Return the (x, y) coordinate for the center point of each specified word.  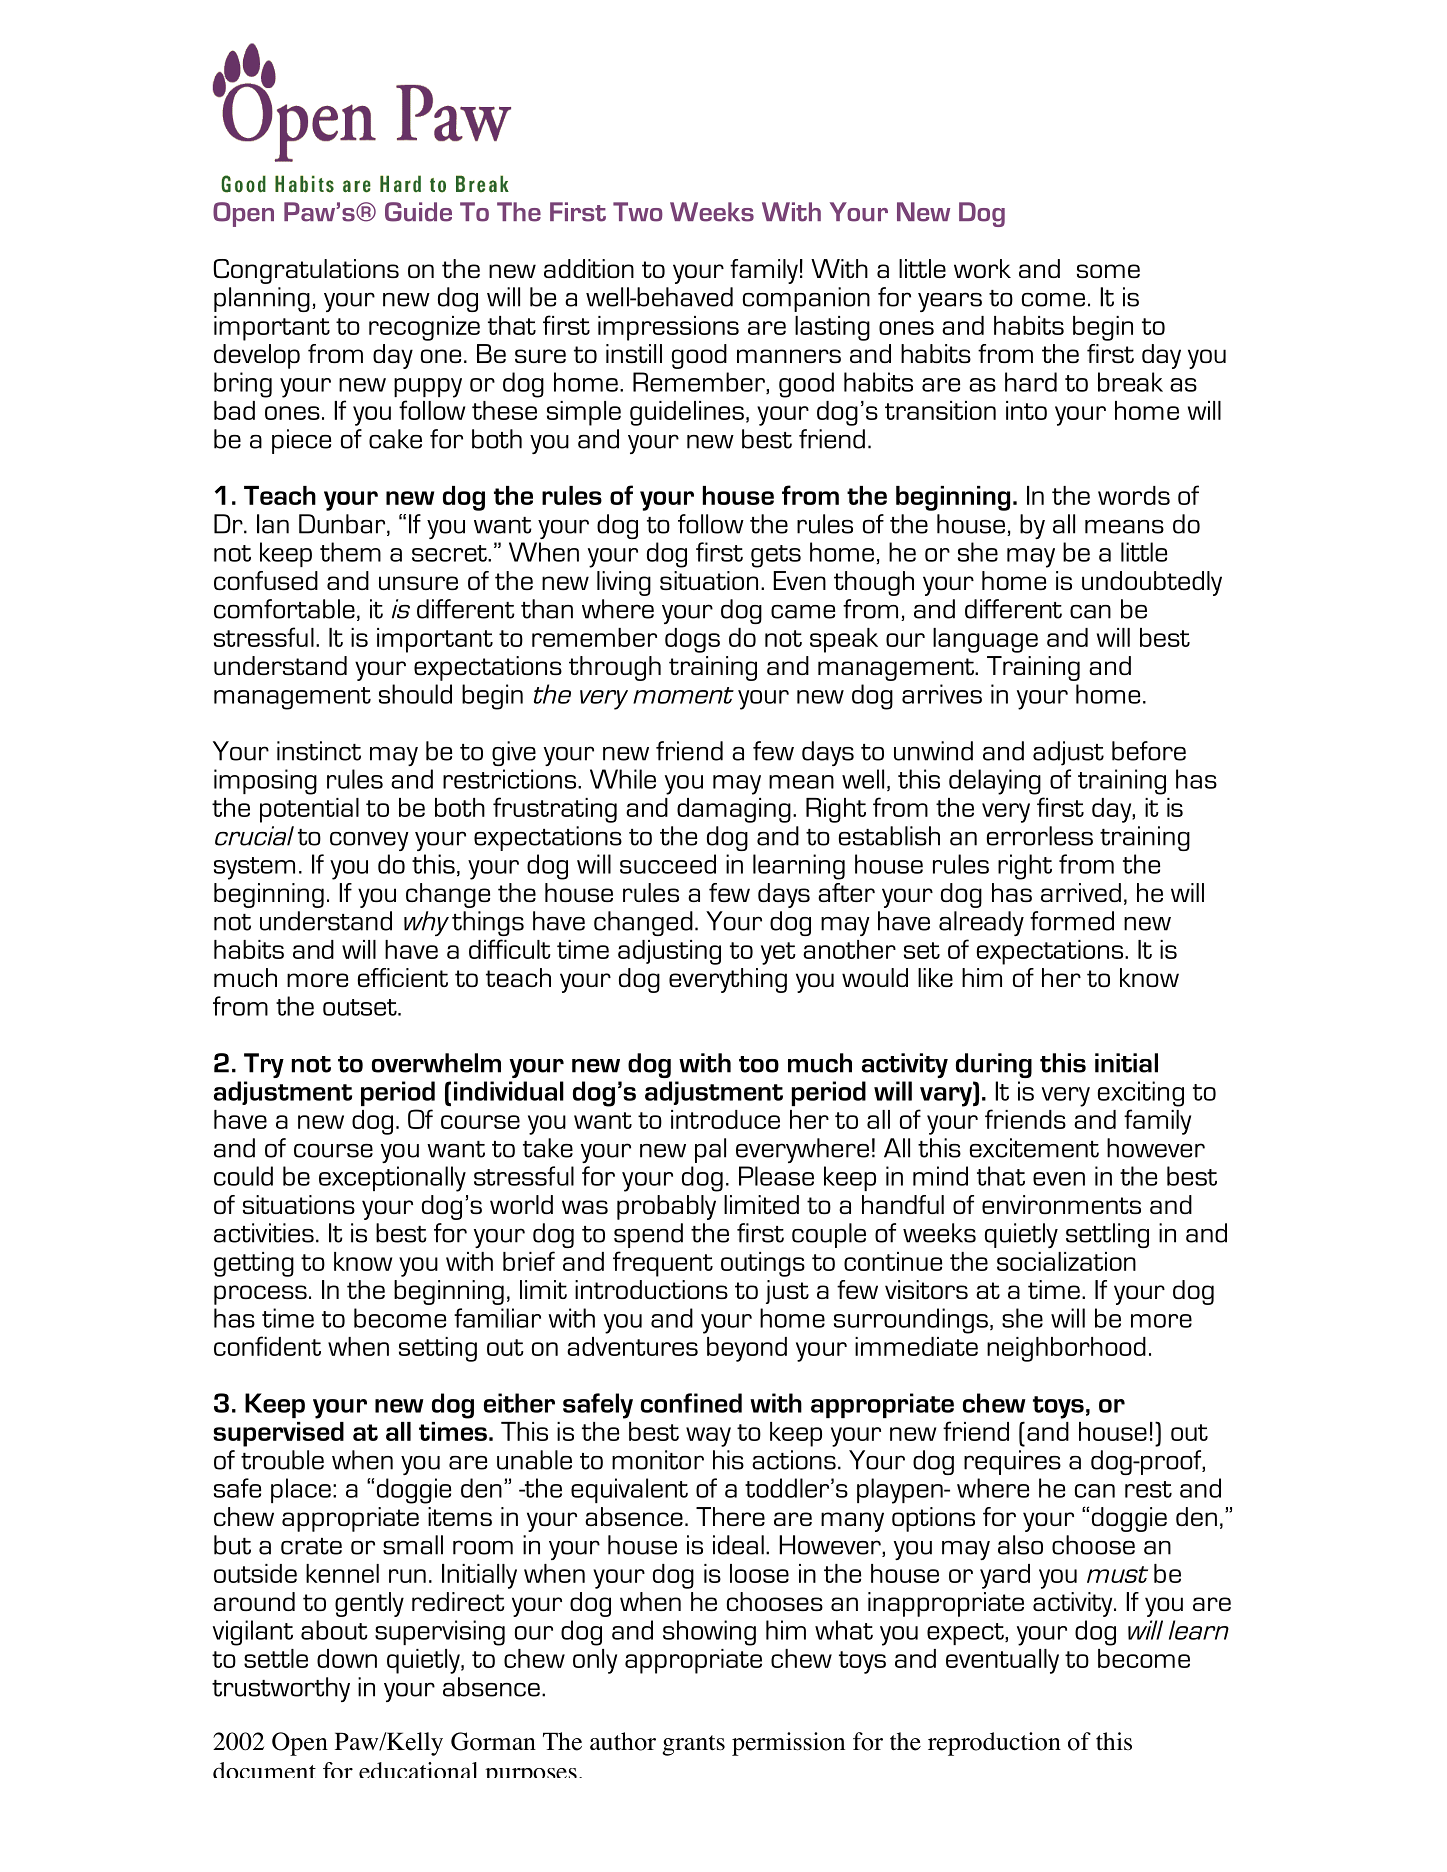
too (759, 1064)
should (415, 694)
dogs (692, 640)
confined (691, 1403)
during (994, 1065)
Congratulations (306, 271)
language (985, 640)
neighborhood (1066, 1349)
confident (267, 1346)
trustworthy (281, 1689)
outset (361, 1007)
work (982, 268)
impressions (668, 328)
